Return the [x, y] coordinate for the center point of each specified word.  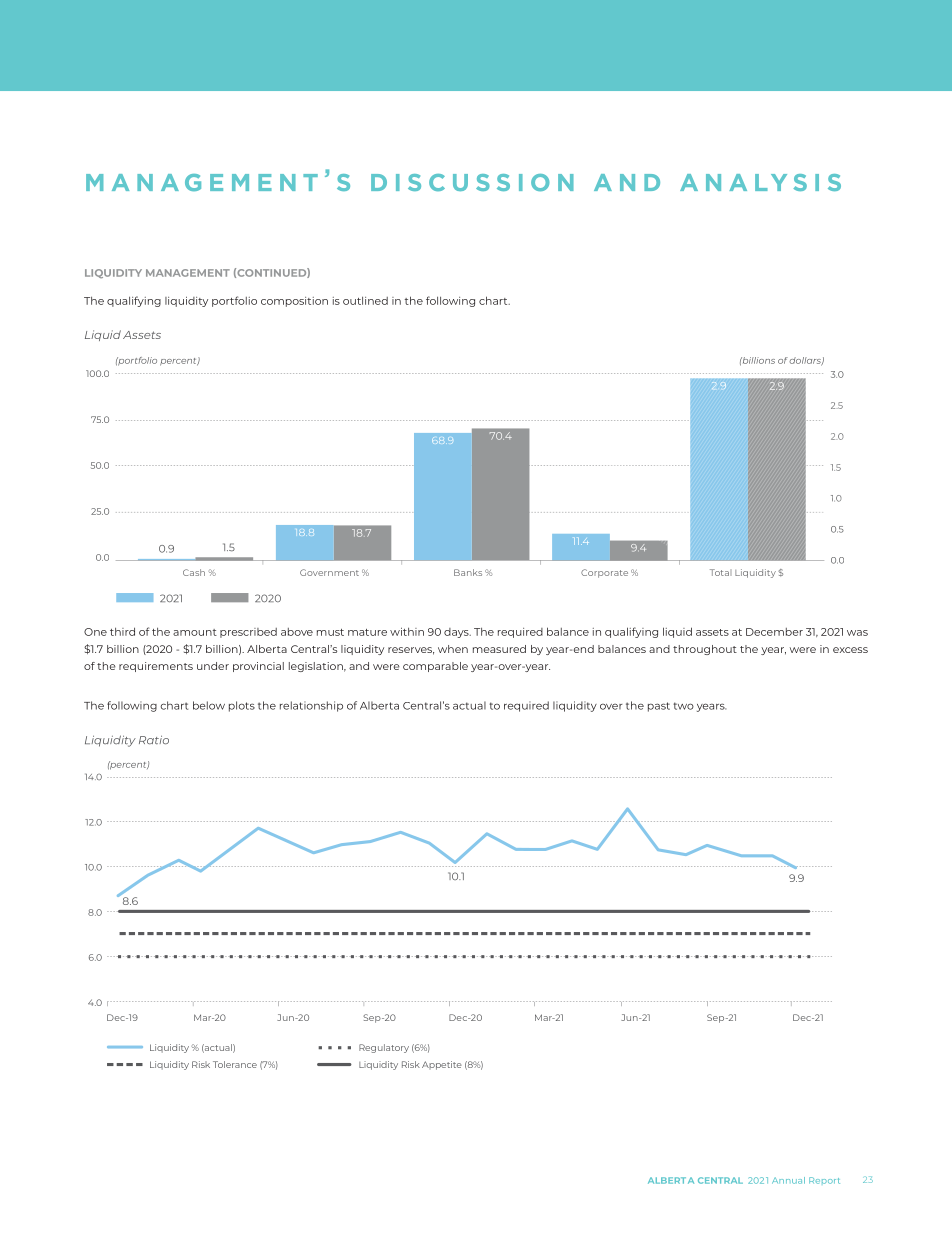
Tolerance [235, 1064]
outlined [365, 300]
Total [721, 572]
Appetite [442, 1065]
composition [294, 302]
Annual [788, 1180]
